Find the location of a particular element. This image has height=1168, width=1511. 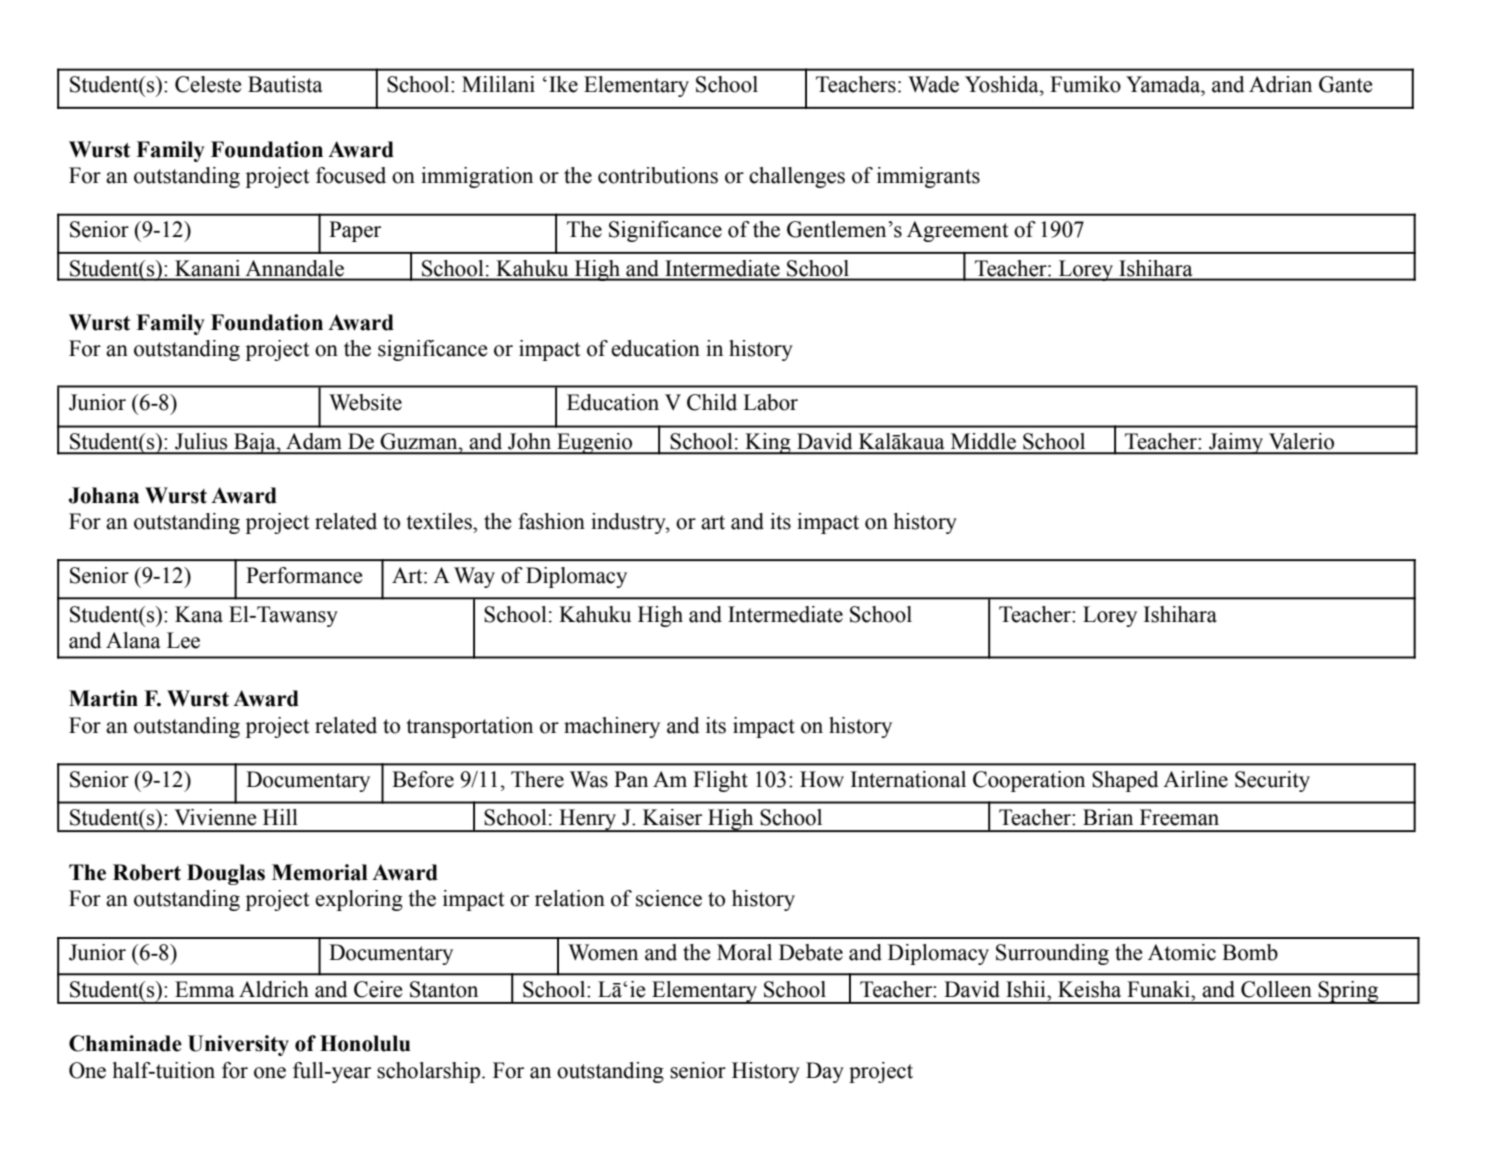

Yamada is located at coordinates (1164, 84).
